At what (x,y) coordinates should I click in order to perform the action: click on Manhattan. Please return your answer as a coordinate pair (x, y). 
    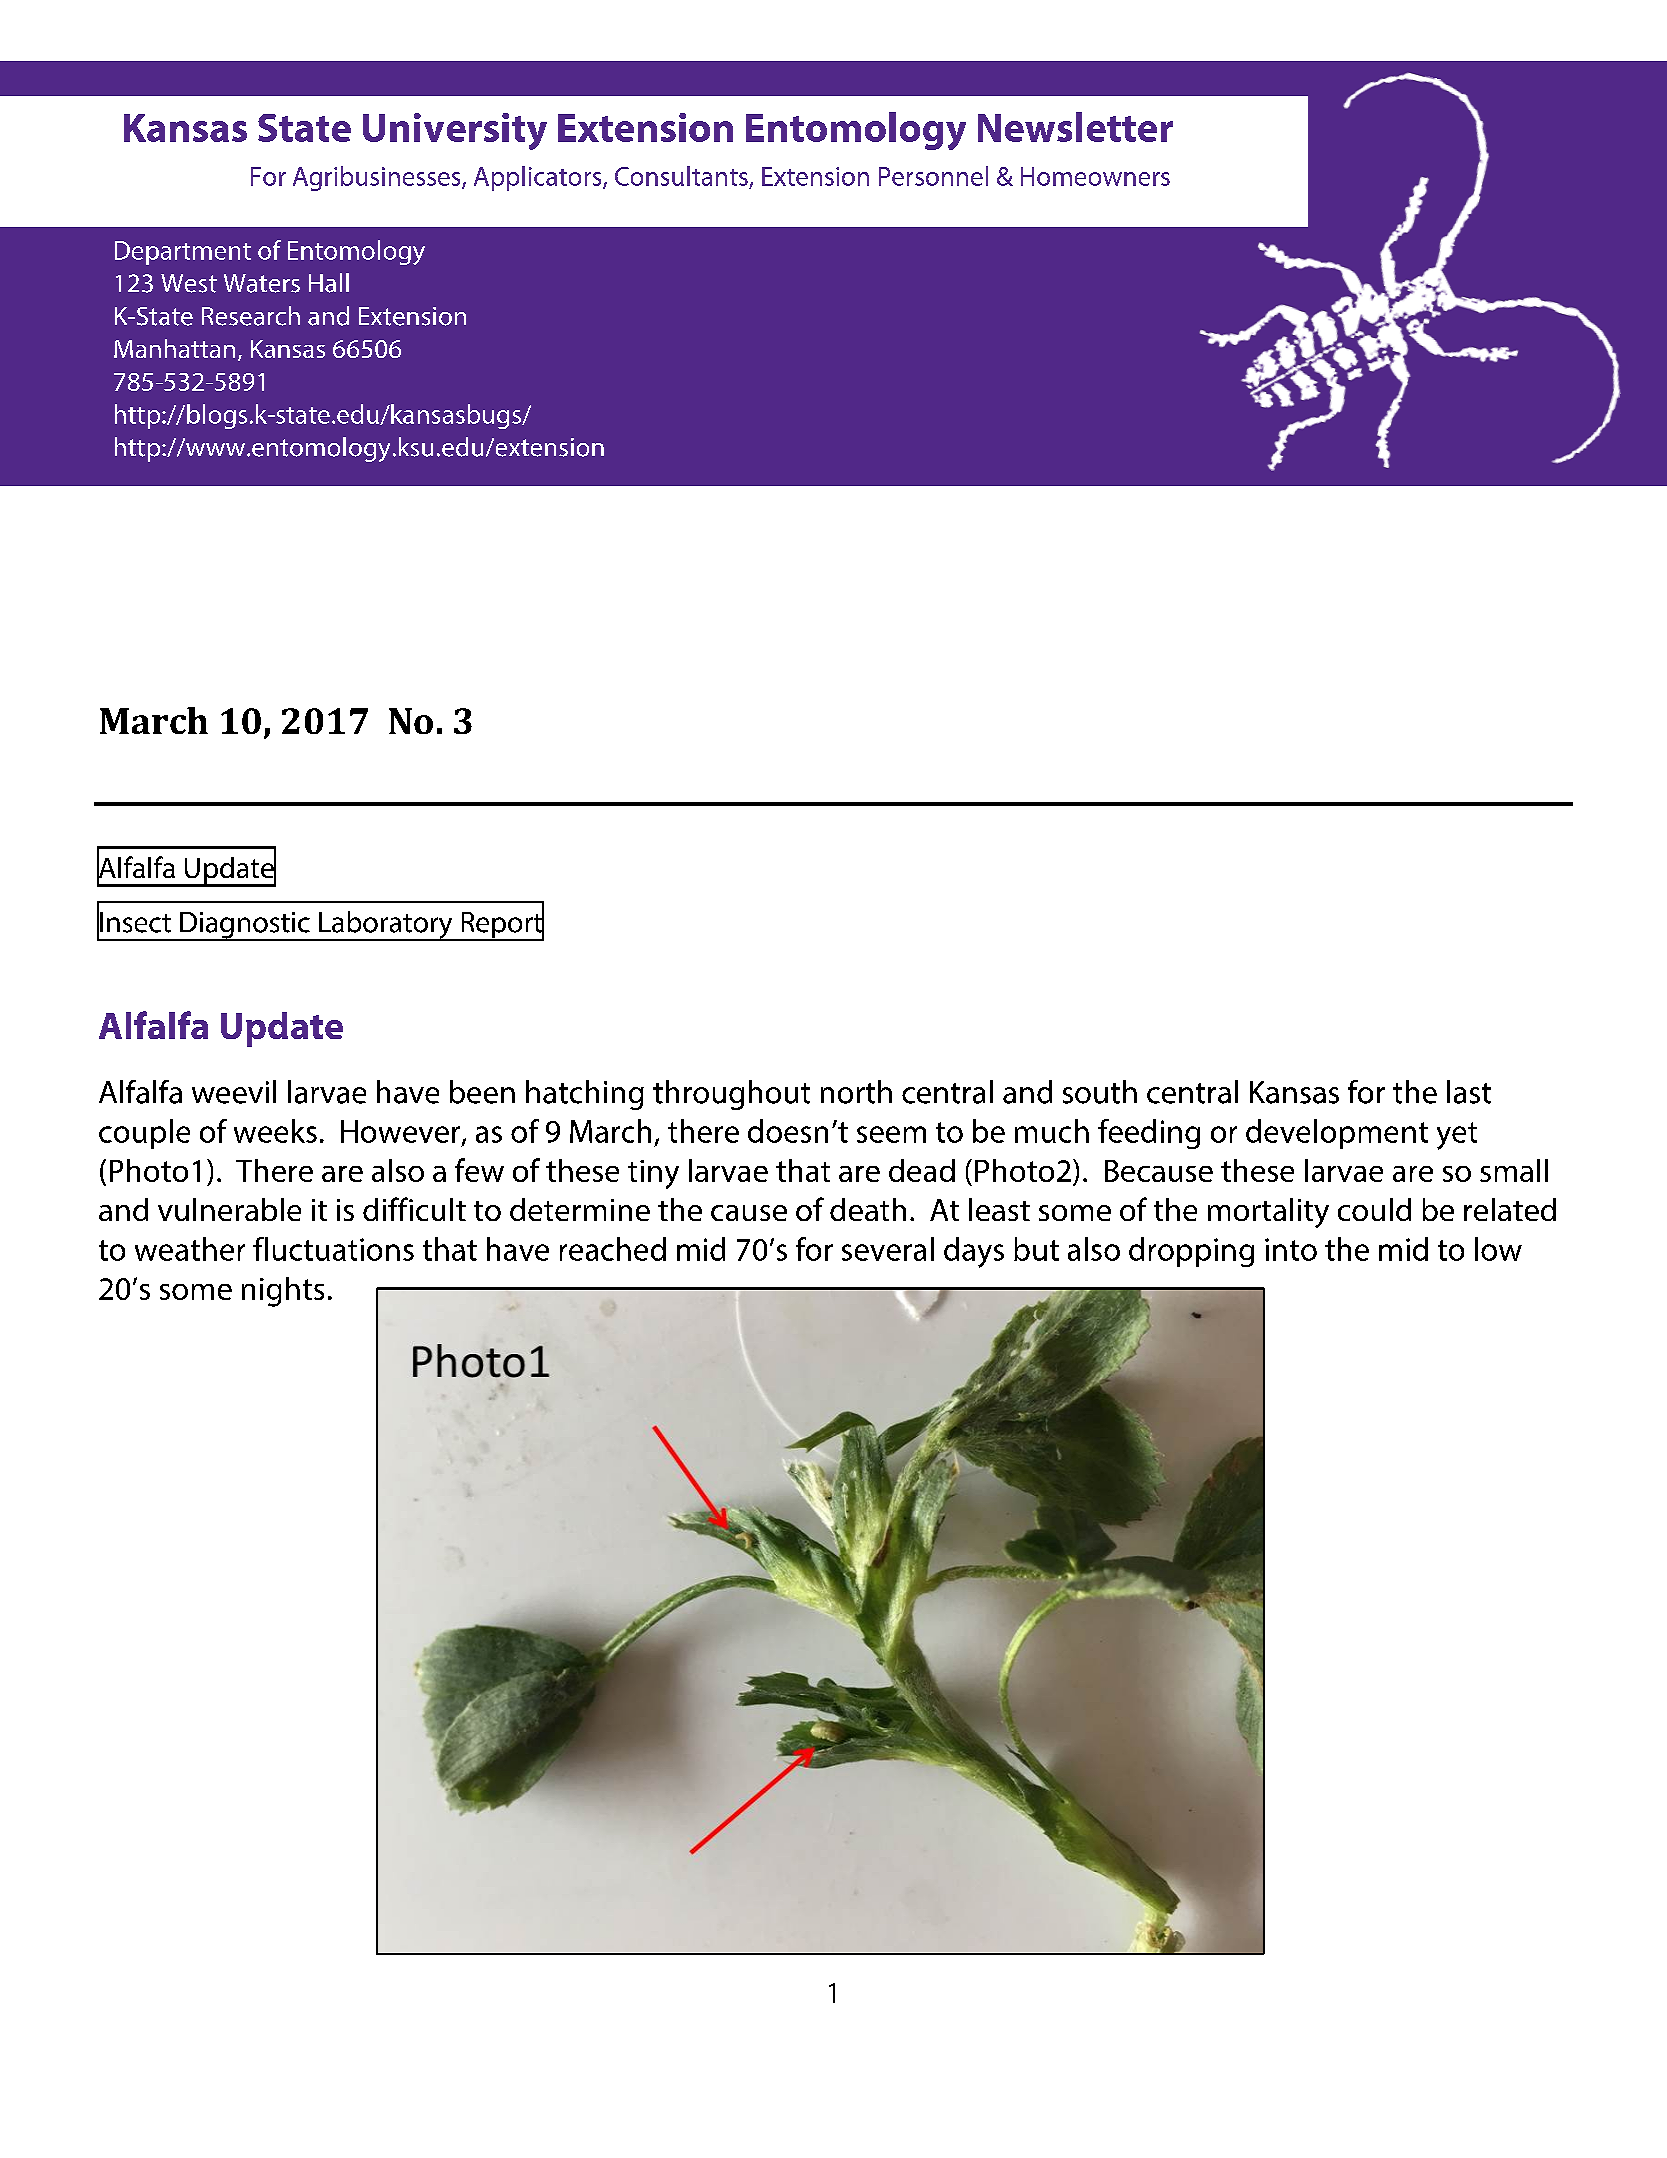
    Looking at the image, I should click on (174, 348).
